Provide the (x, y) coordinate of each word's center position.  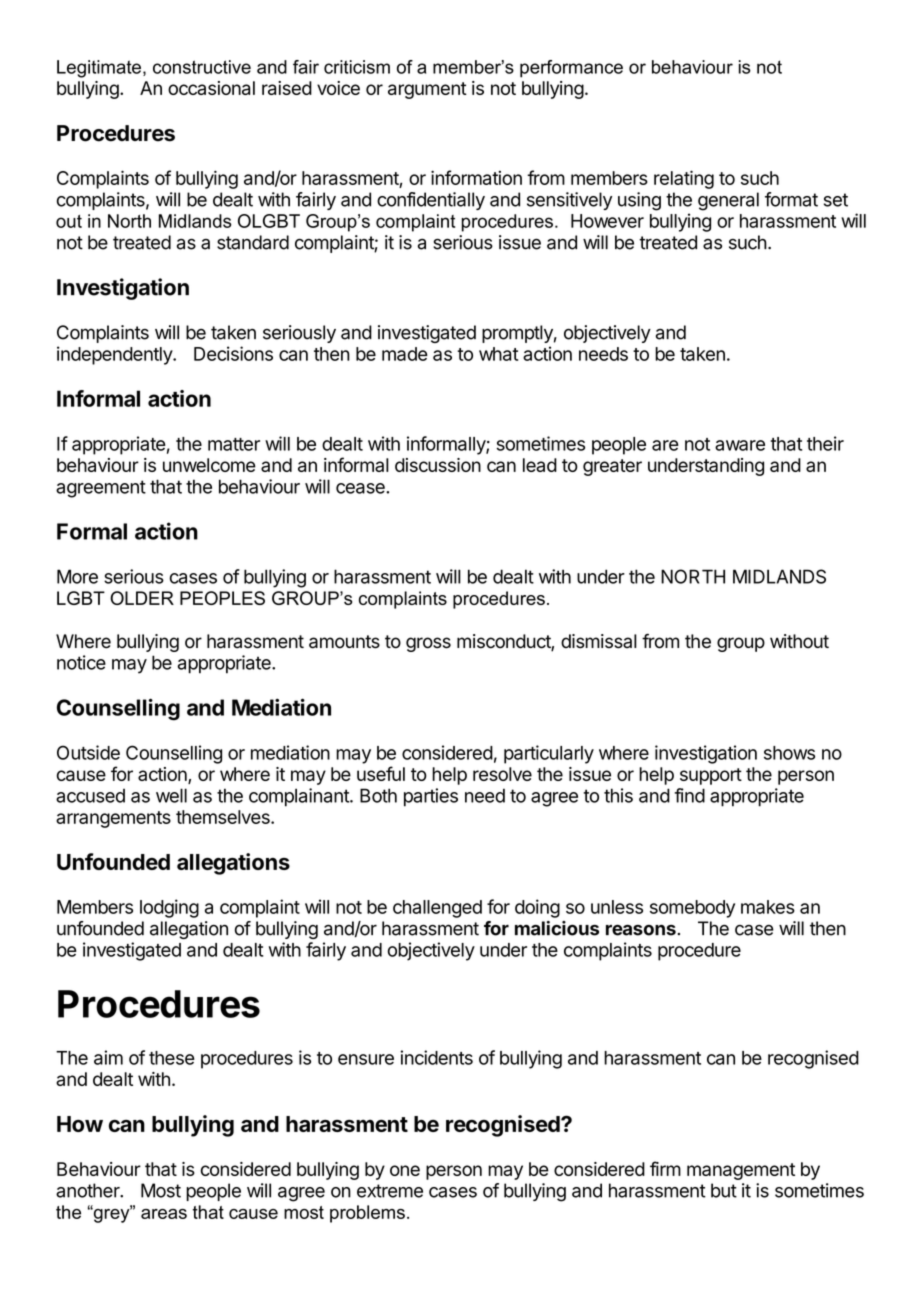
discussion (438, 465)
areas (164, 1214)
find (689, 795)
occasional (211, 88)
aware (740, 445)
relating (684, 179)
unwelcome (209, 465)
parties (431, 797)
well (171, 795)
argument (427, 90)
